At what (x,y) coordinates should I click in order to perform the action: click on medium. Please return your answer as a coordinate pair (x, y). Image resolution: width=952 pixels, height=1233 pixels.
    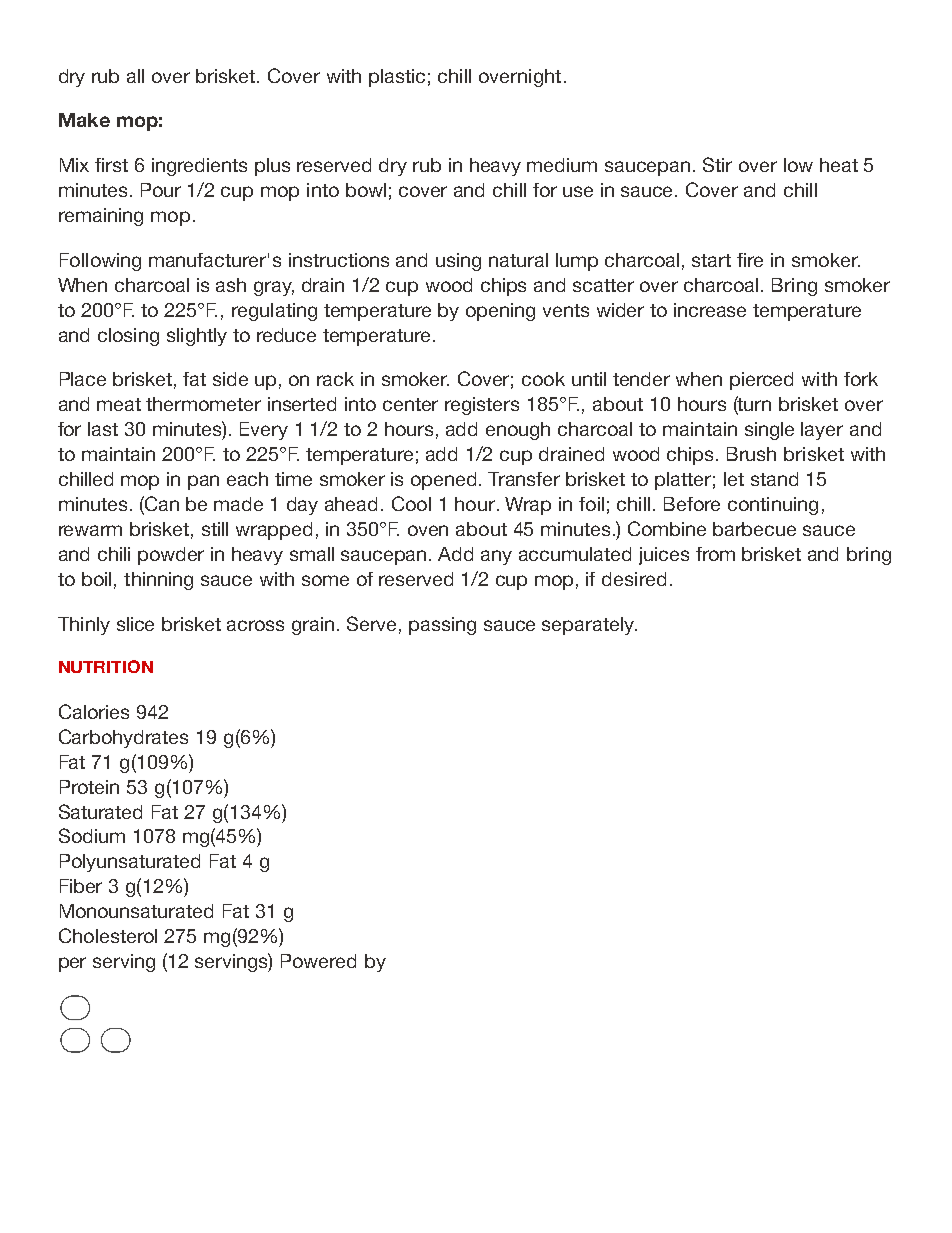
    Looking at the image, I should click on (562, 165).
